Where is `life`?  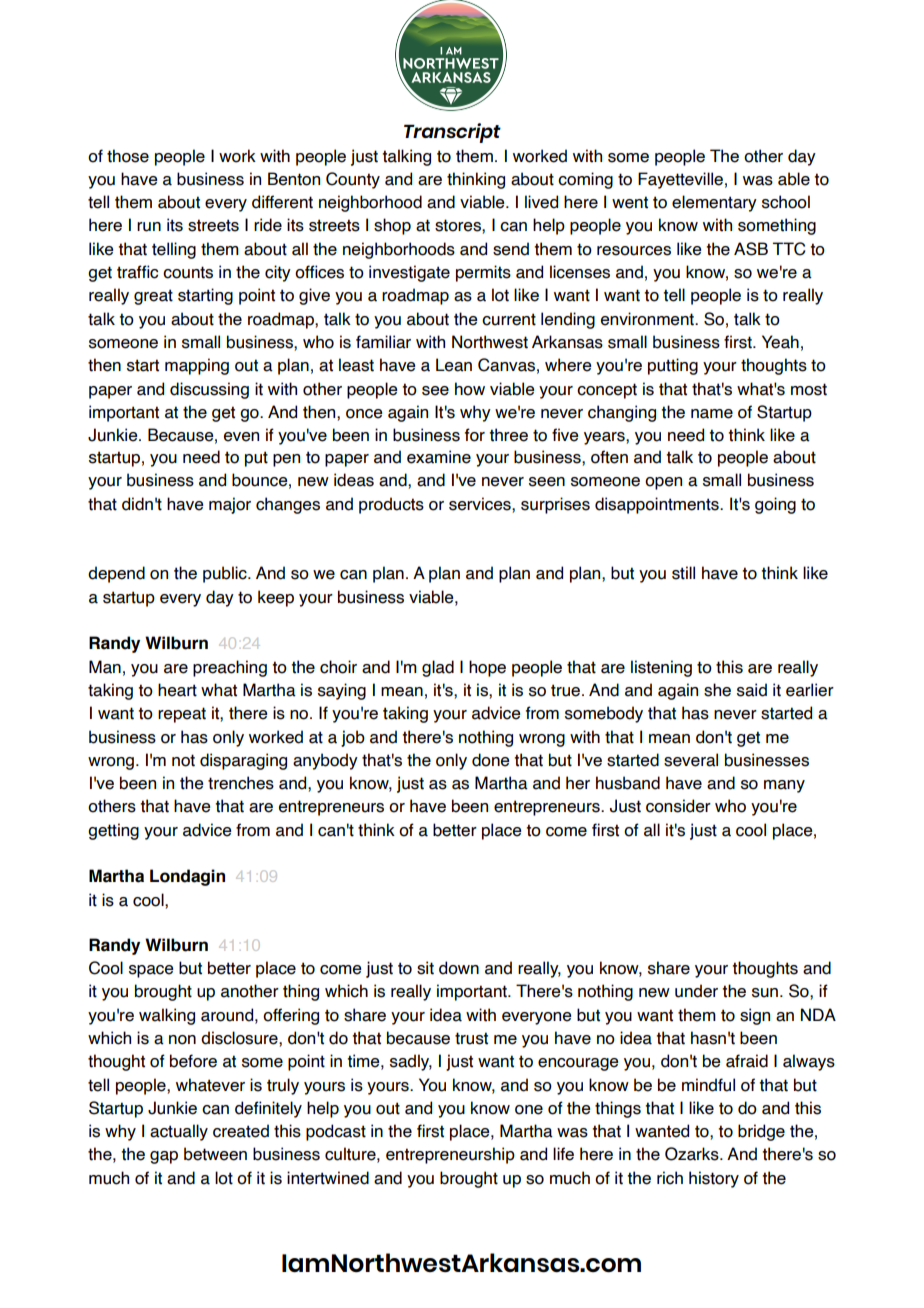
life is located at coordinates (563, 1154).
